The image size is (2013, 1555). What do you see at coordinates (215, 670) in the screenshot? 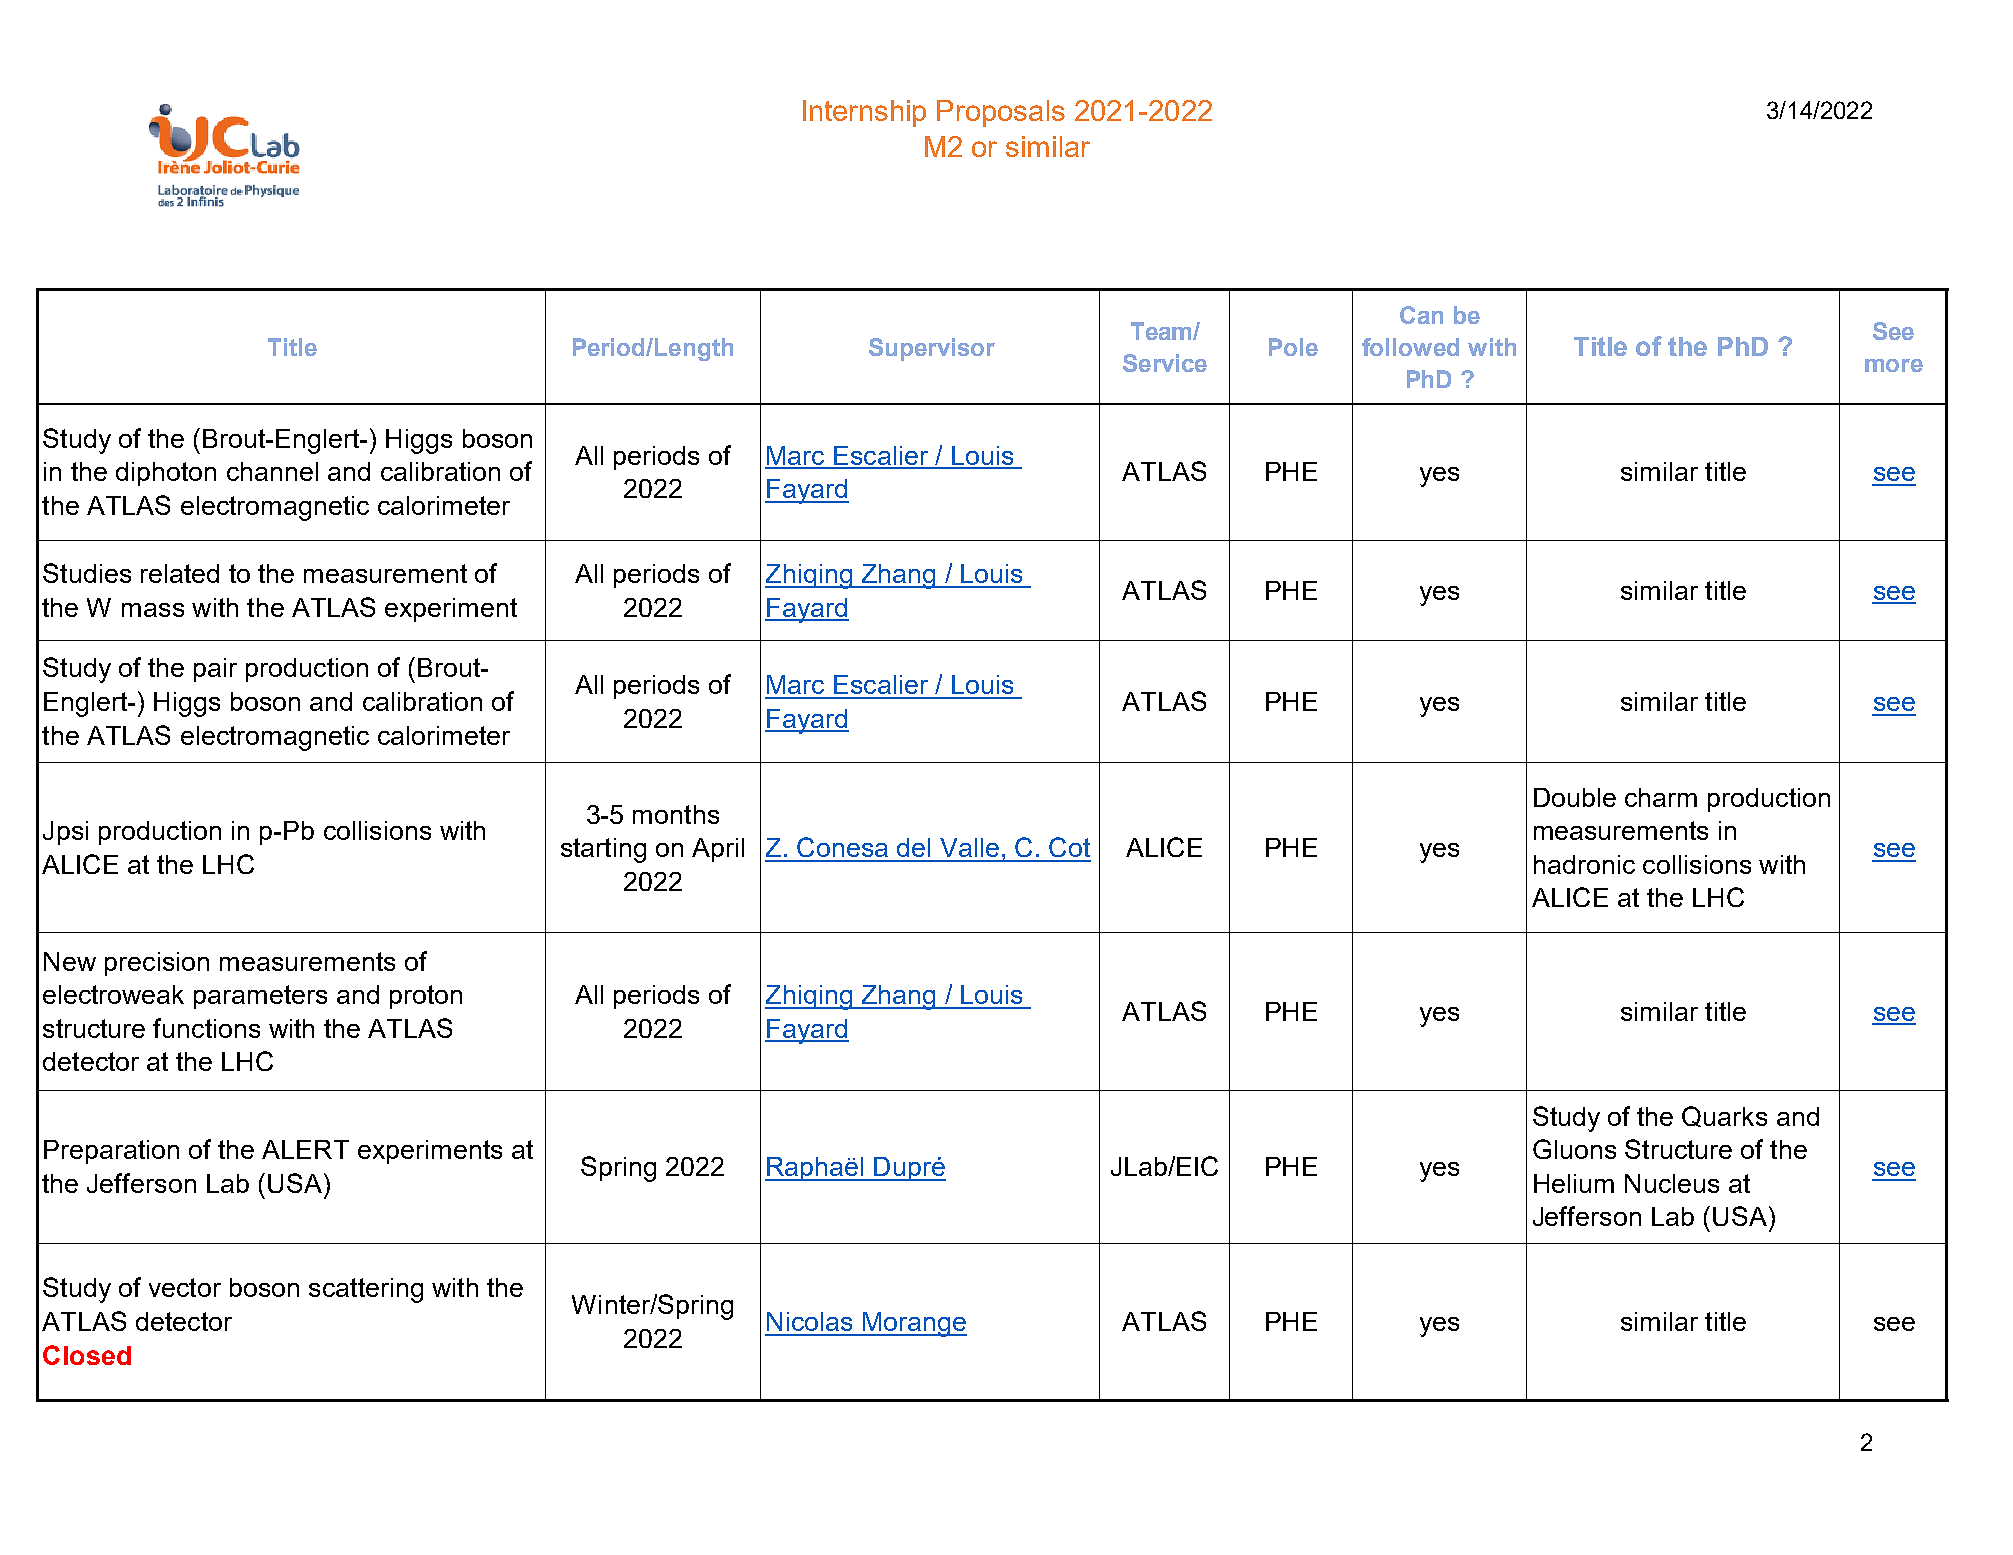
I see `pair` at bounding box center [215, 670].
